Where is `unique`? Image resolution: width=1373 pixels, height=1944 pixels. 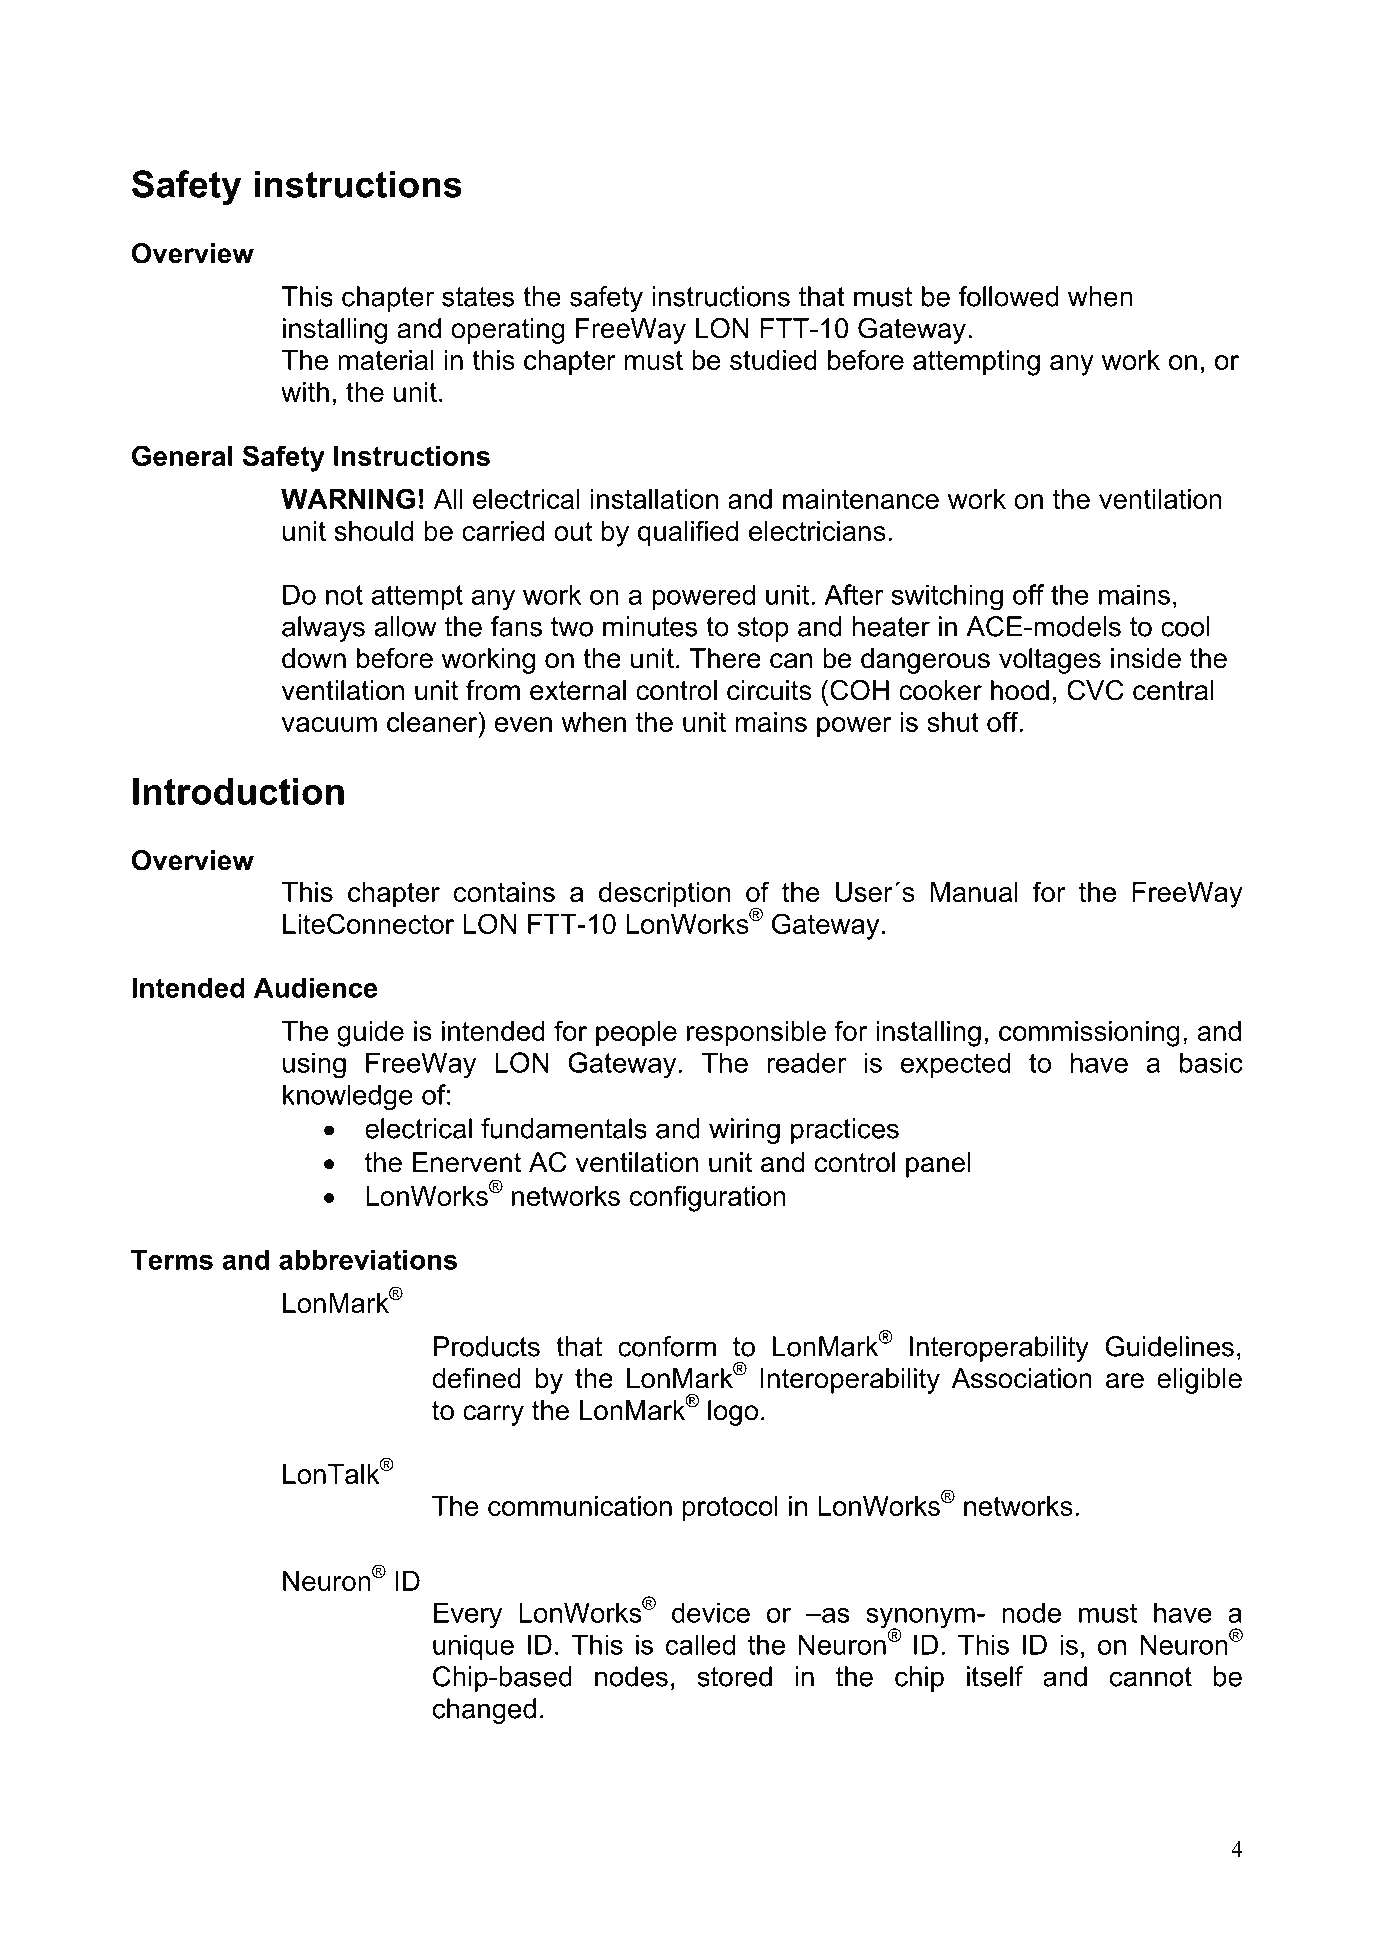 unique is located at coordinates (473, 1647).
